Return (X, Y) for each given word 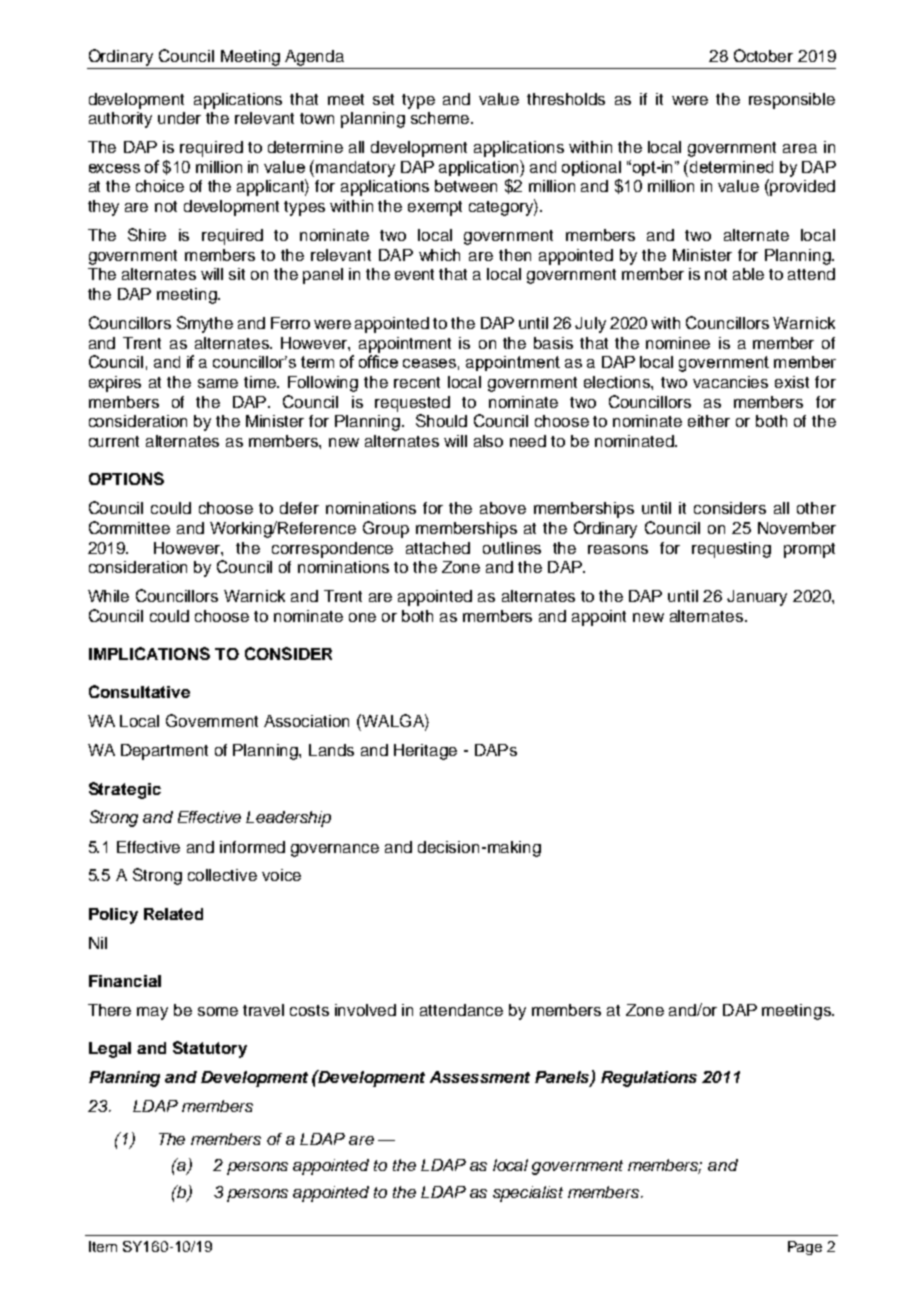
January (757, 598)
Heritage (425, 752)
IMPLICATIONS (149, 653)
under (179, 118)
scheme (441, 118)
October (763, 55)
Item (103, 1246)
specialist (528, 1194)
